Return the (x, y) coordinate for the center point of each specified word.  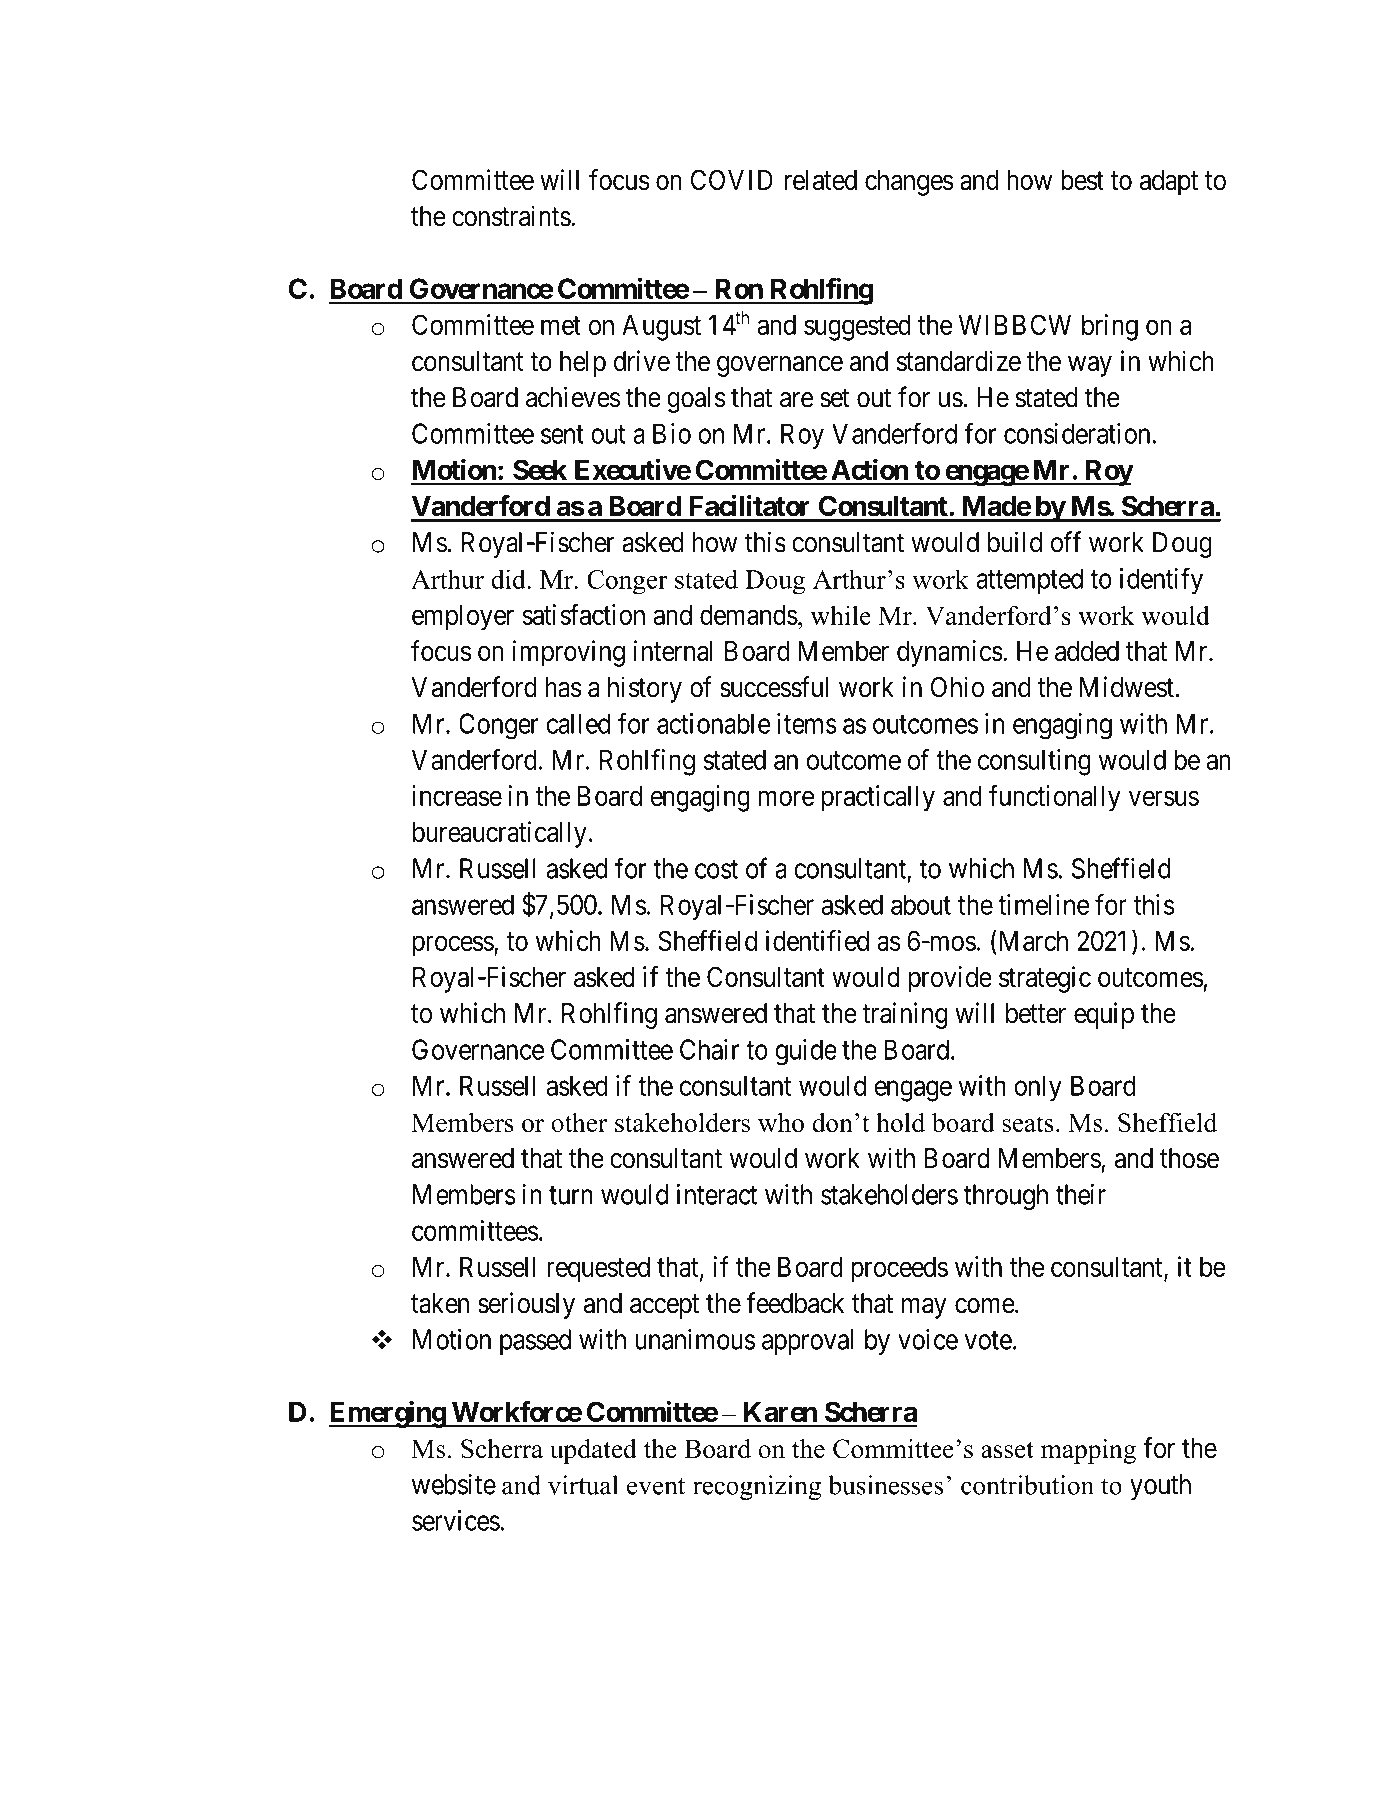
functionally (1055, 798)
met (561, 325)
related (820, 180)
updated (593, 1451)
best (1082, 180)
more (786, 798)
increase (457, 795)
